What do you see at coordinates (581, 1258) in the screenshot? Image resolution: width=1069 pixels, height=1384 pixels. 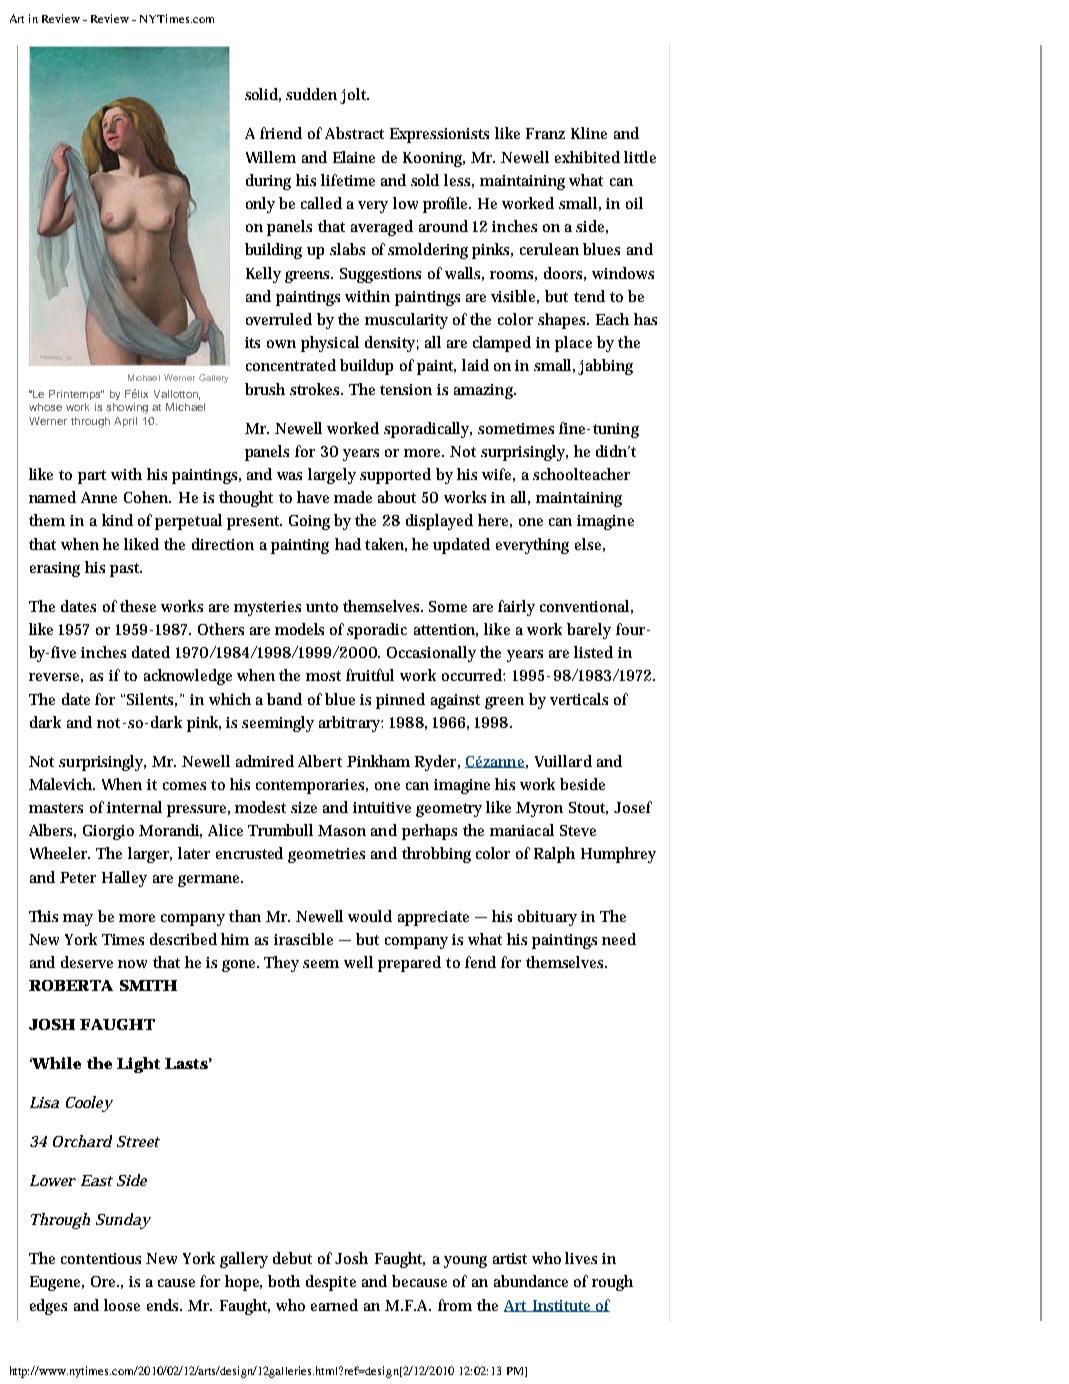 I see `lives` at bounding box center [581, 1258].
